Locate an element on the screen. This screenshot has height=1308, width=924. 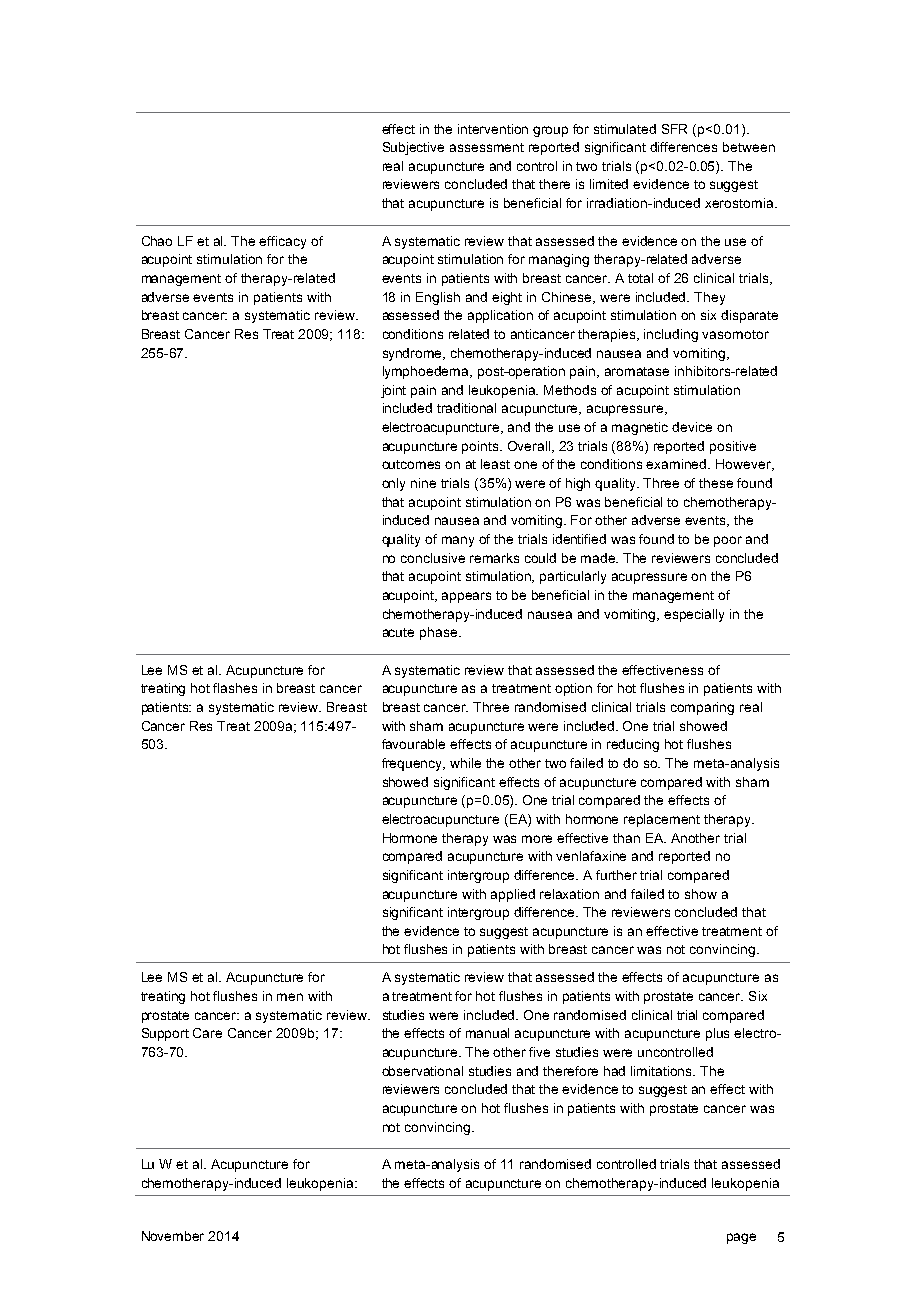
these is located at coordinates (716, 483).
